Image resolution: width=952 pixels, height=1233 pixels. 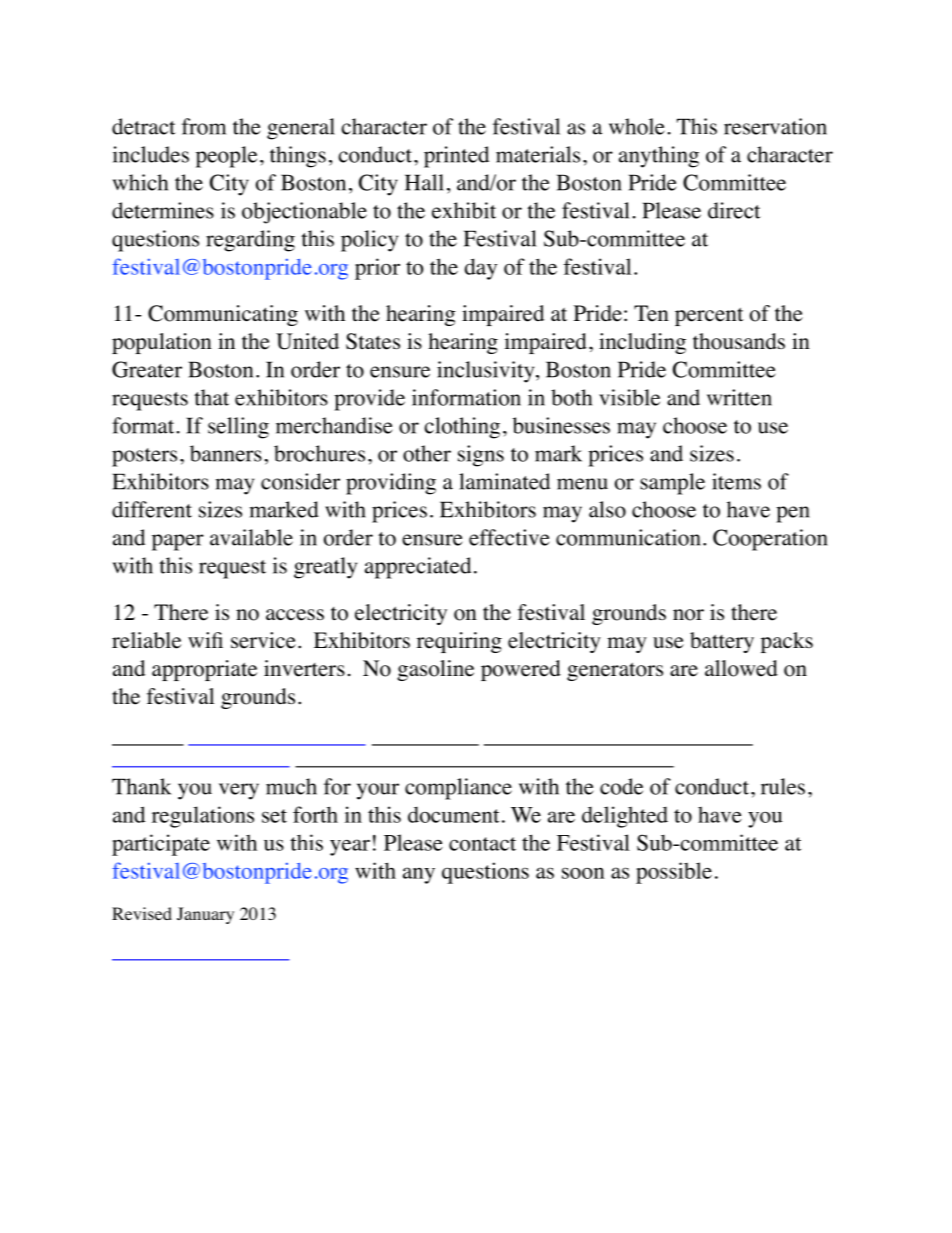 I want to click on printed, so click(x=456, y=157).
